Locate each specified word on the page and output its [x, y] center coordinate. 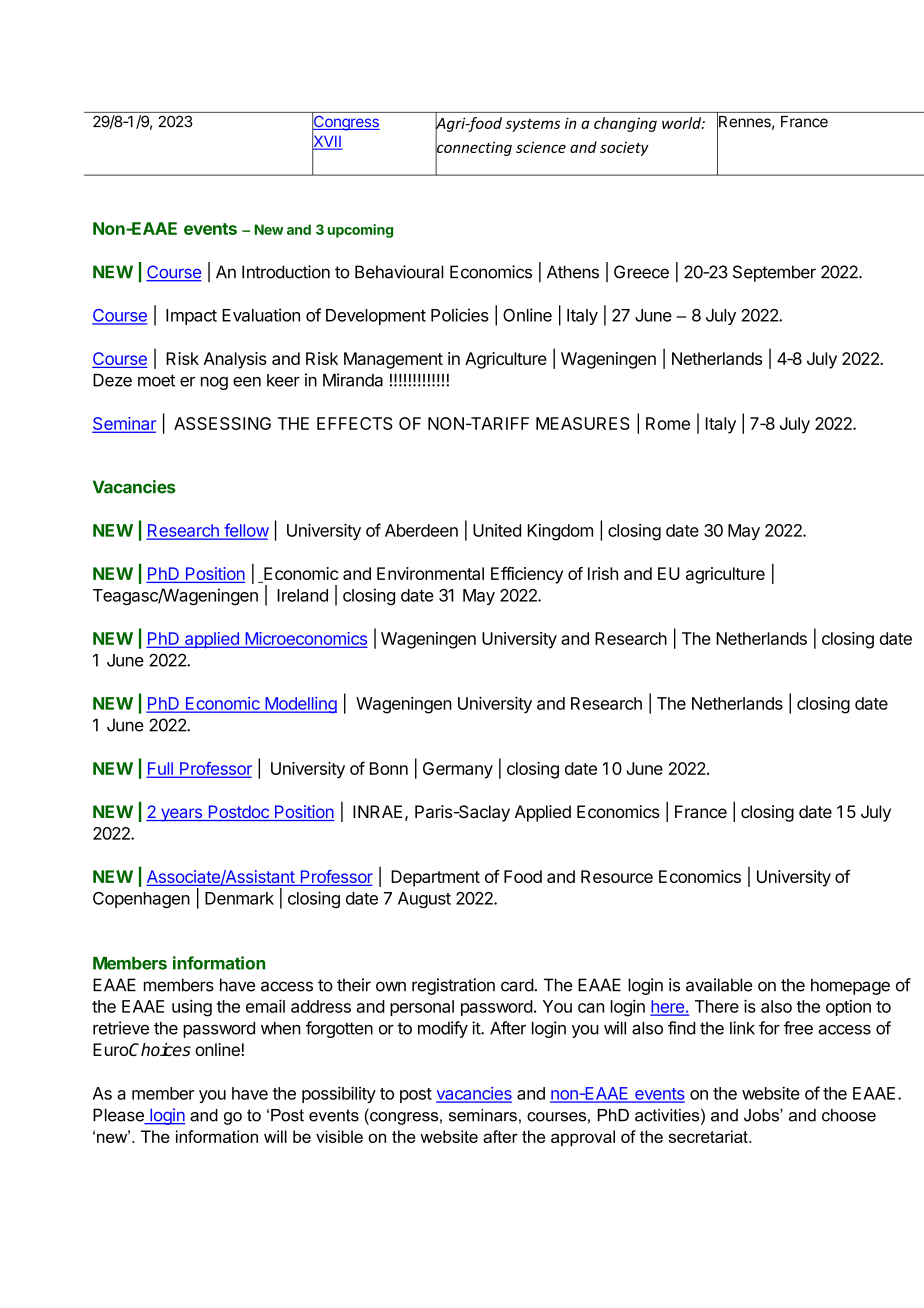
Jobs [762, 1115]
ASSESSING [222, 423]
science [541, 147]
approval [583, 1138]
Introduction [286, 272]
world [682, 123]
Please [119, 1116]
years [181, 815]
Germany [458, 770]
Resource [617, 876]
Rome [668, 423]
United [497, 530]
